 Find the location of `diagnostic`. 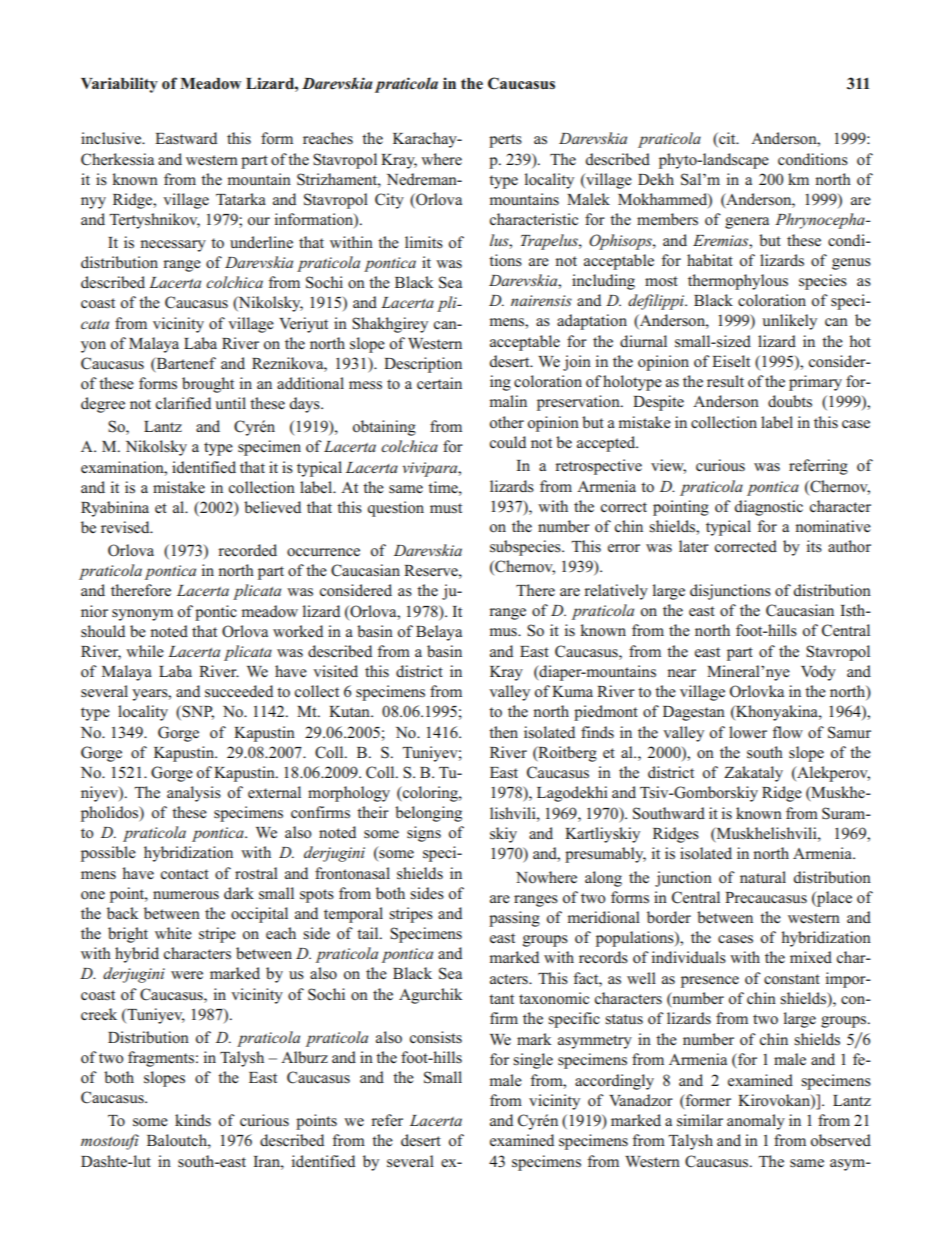

diagnostic is located at coordinates (768, 508).
